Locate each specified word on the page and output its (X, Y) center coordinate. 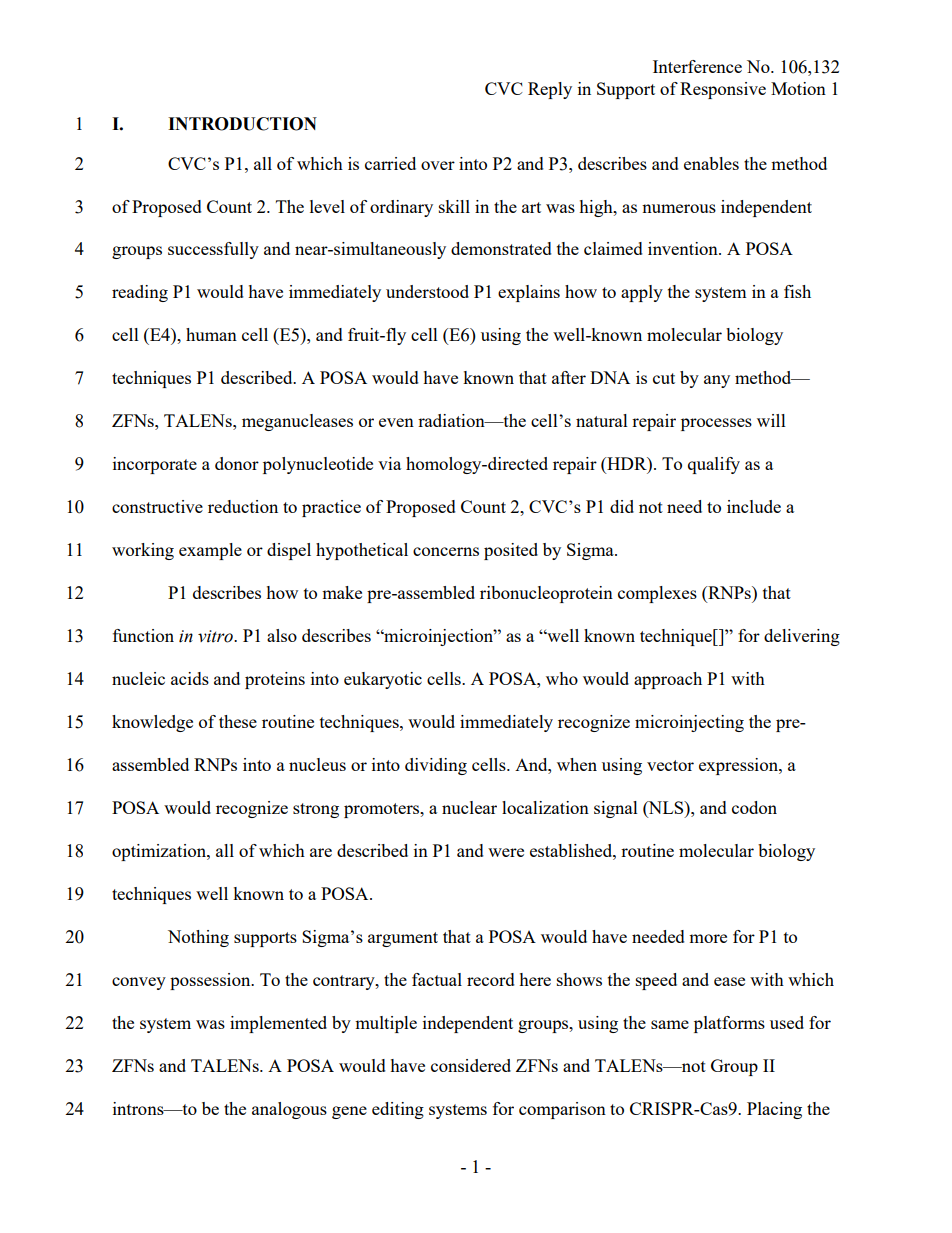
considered (471, 1065)
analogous (289, 1110)
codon (754, 807)
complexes (657, 594)
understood (427, 291)
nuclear (469, 807)
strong (316, 810)
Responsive (723, 90)
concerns (446, 551)
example (210, 551)
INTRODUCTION (242, 124)
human (211, 334)
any (717, 381)
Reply (550, 90)
